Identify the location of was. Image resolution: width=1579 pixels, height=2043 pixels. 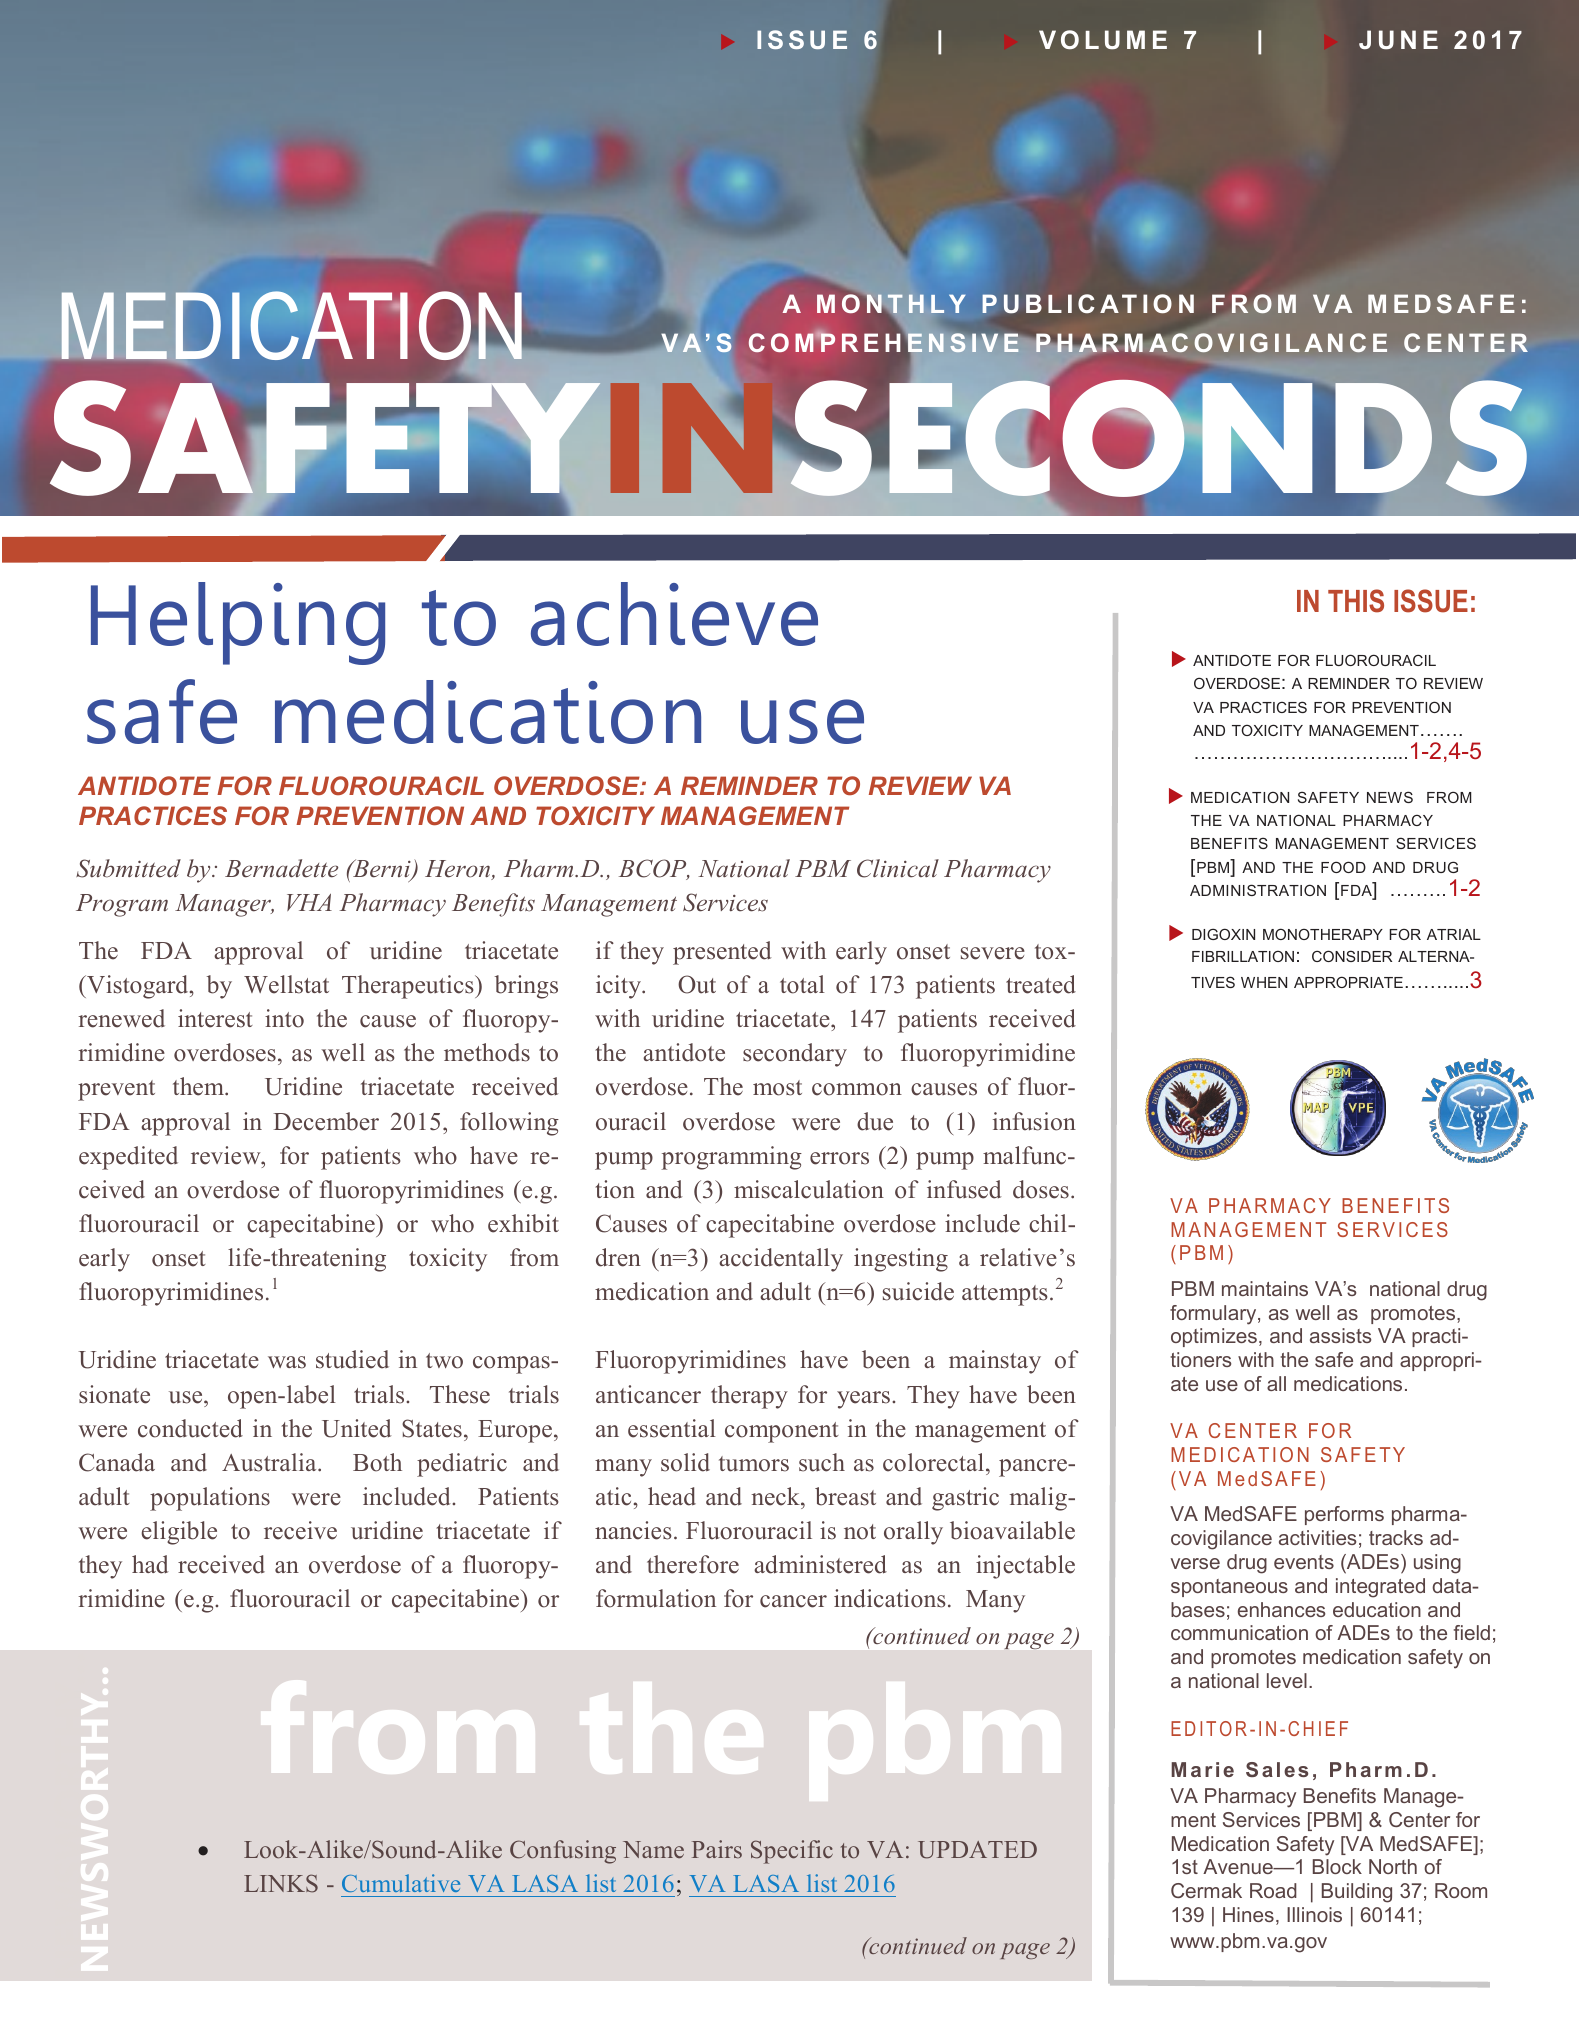
(287, 1362).
